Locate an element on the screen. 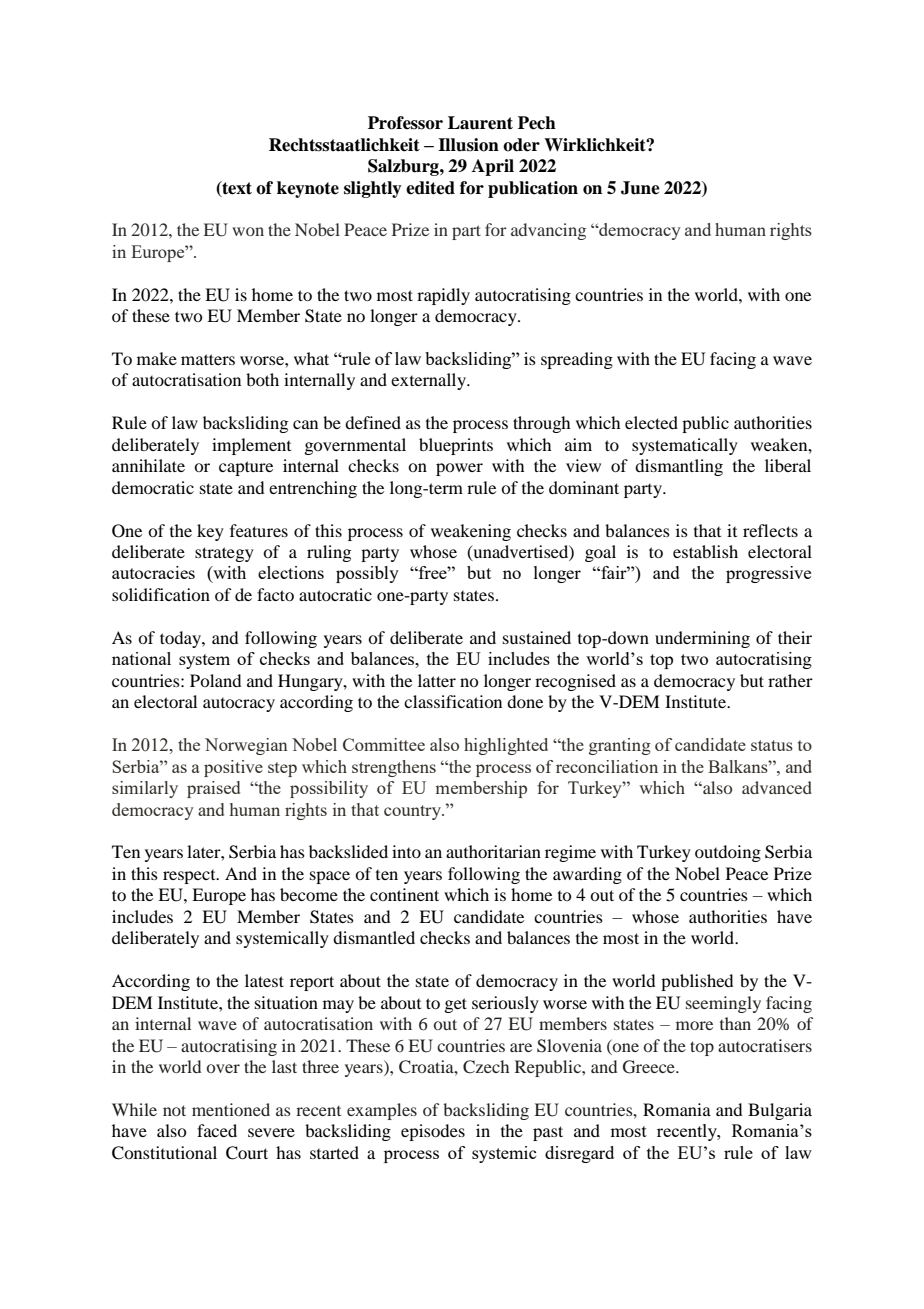 The width and height of the screenshot is (924, 1309). power is located at coordinates (459, 469).
